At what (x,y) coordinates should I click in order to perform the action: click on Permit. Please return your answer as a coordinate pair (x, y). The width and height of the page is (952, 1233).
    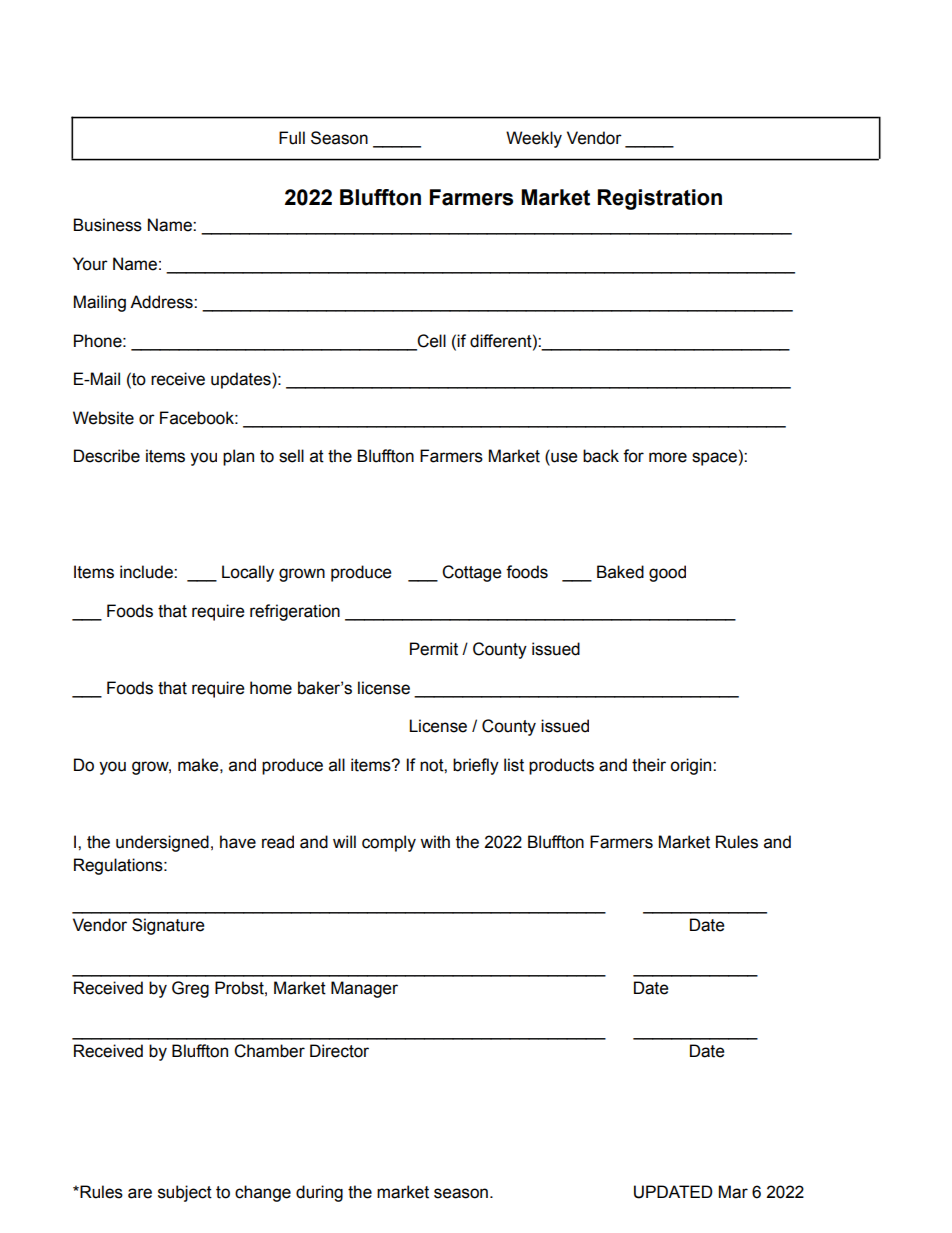
    Looking at the image, I should click on (434, 649).
